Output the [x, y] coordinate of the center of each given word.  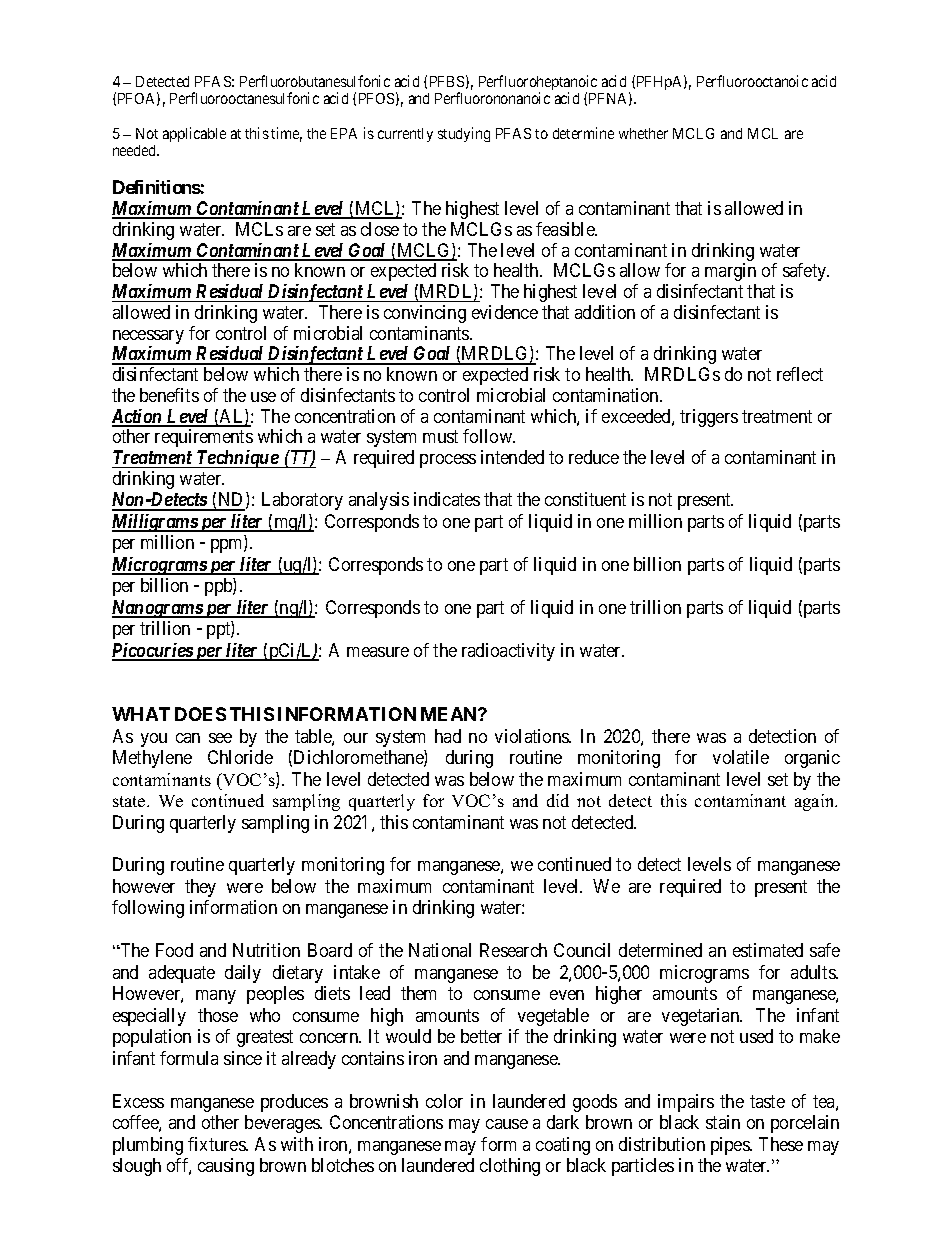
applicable [194, 134]
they [200, 888]
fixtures [217, 1144]
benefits [169, 395]
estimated [768, 950]
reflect [800, 374]
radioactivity [508, 652]
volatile [741, 757]
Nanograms [158, 609]
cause [507, 1124]
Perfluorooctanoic [752, 81]
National [440, 950]
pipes [731, 1146]
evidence [505, 312]
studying [464, 134]
